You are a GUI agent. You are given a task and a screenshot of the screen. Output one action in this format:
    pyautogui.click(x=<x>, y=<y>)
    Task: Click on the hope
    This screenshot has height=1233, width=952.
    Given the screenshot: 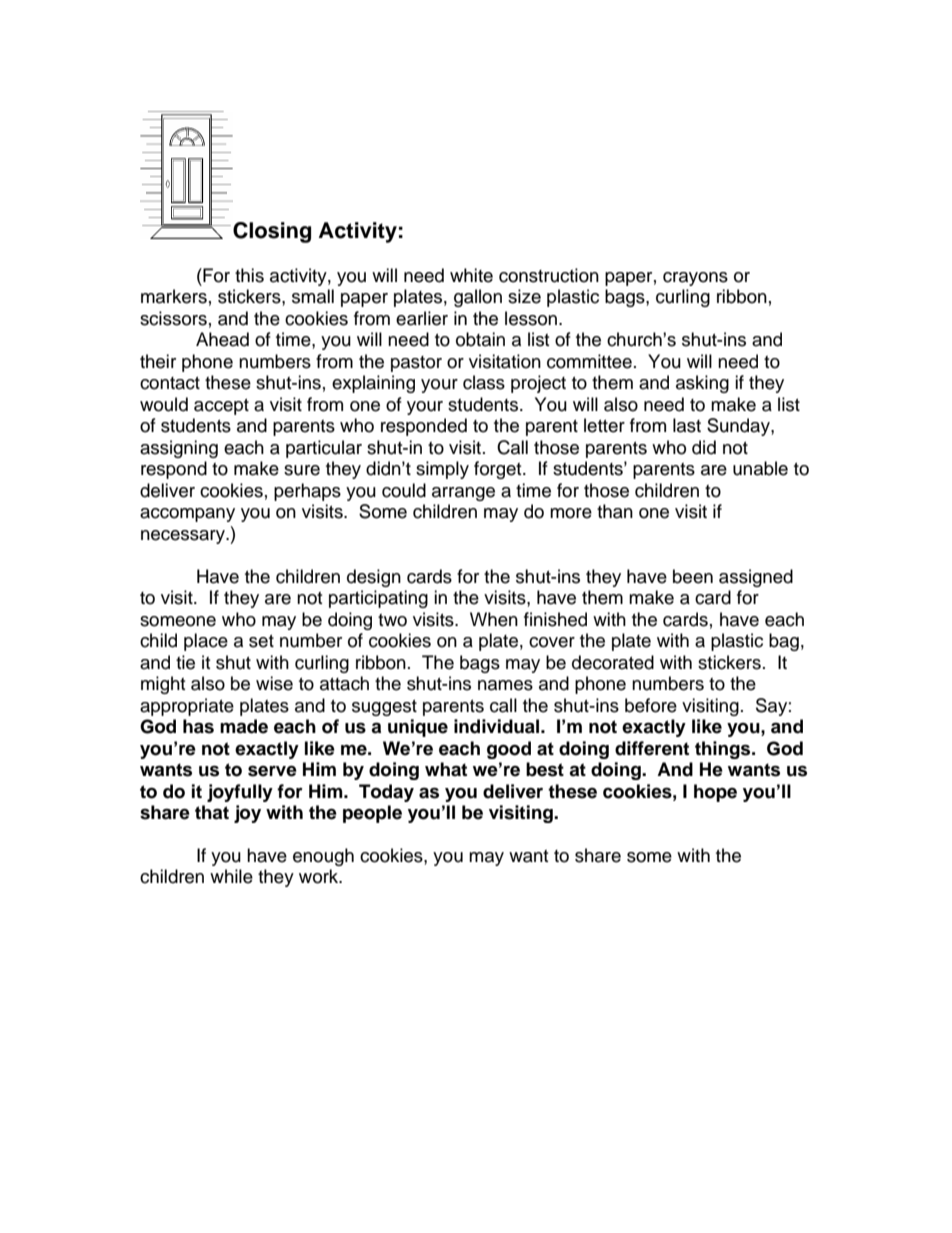 What is the action you would take?
    pyautogui.click(x=715, y=793)
